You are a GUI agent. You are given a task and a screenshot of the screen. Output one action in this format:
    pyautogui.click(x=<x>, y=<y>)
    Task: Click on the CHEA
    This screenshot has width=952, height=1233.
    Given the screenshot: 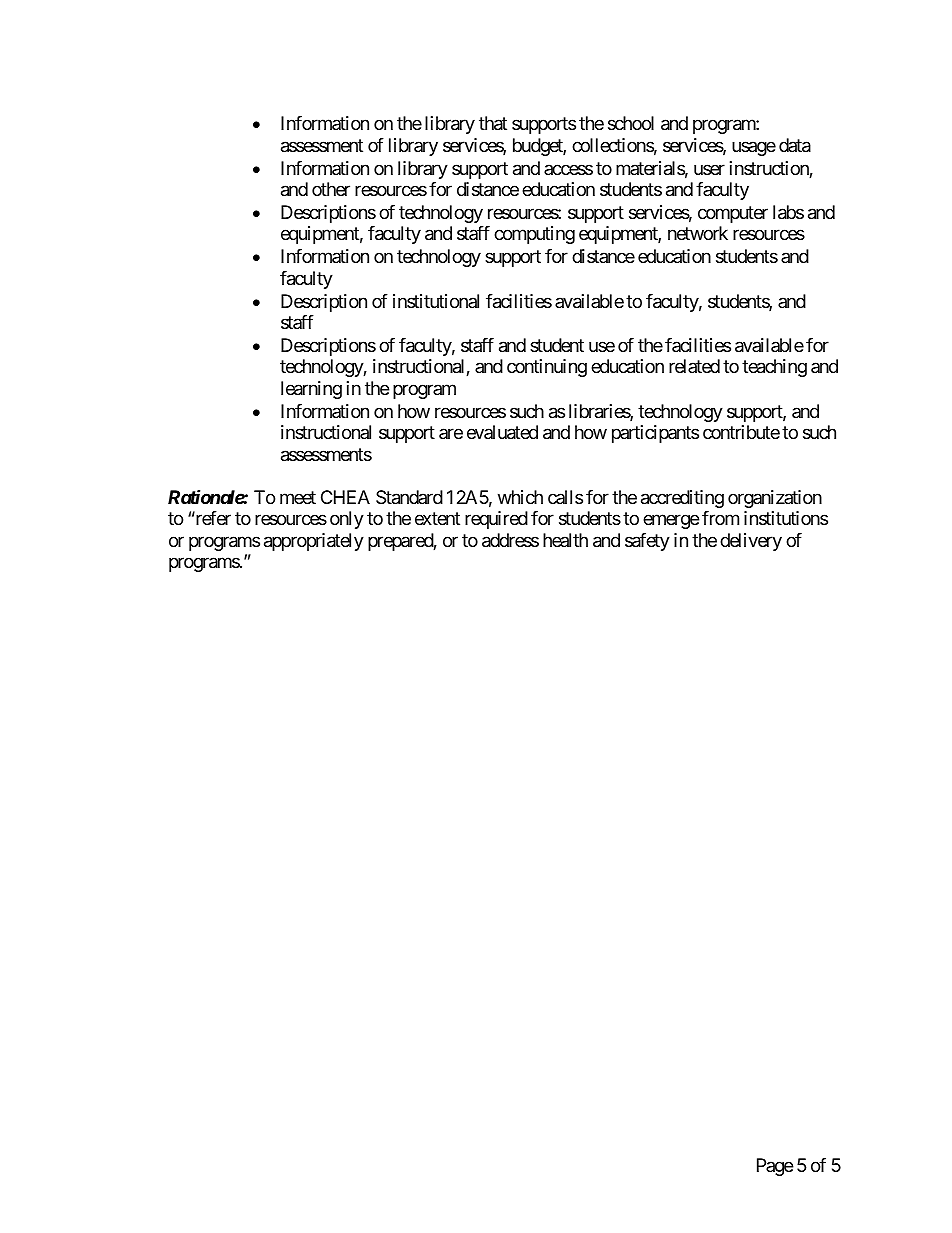 What is the action you would take?
    pyautogui.click(x=345, y=497)
